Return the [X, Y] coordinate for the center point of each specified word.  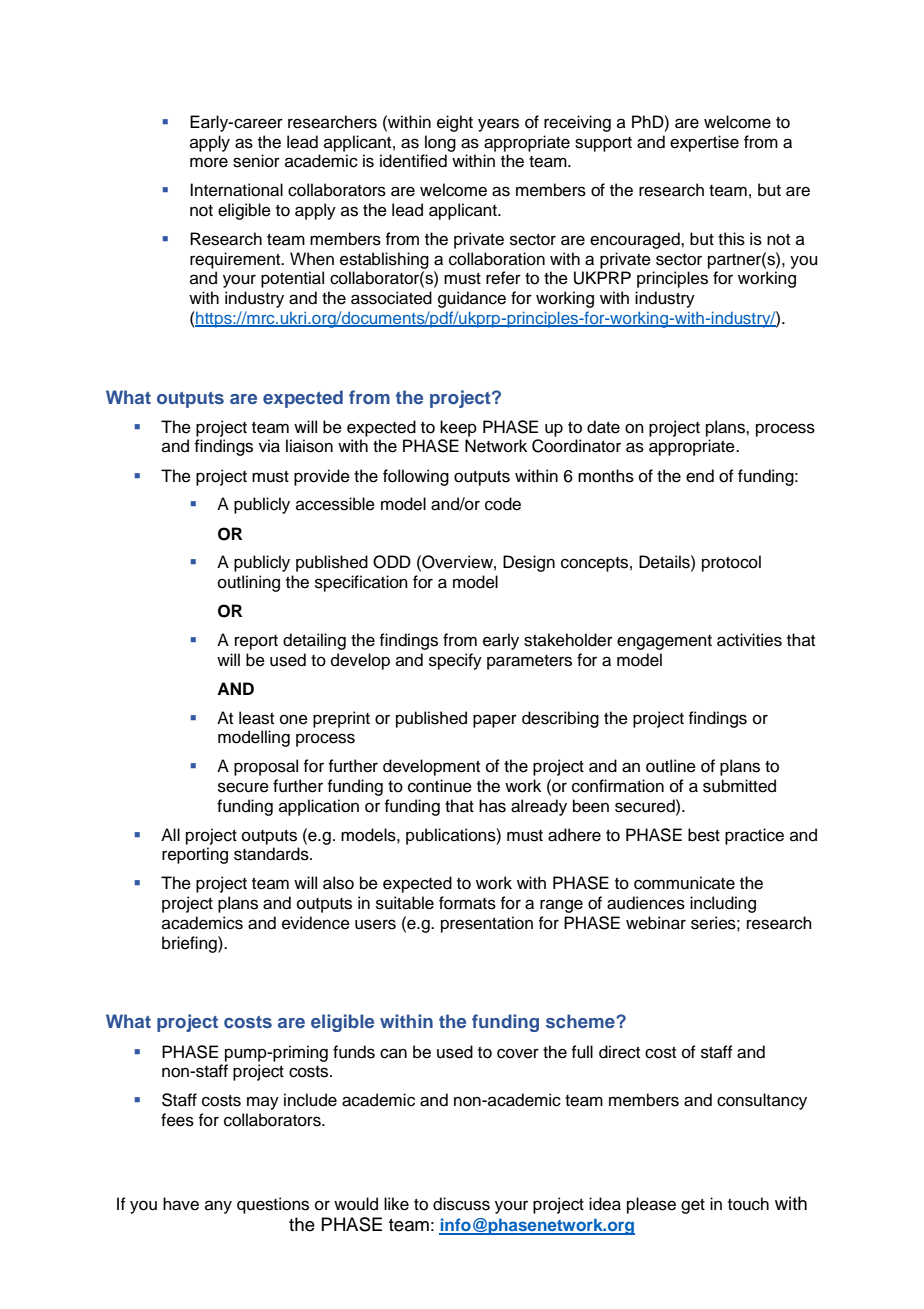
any [218, 1207]
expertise [704, 143]
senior [256, 161]
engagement [664, 642]
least [256, 718]
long [440, 143]
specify [455, 661]
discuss [461, 1204]
